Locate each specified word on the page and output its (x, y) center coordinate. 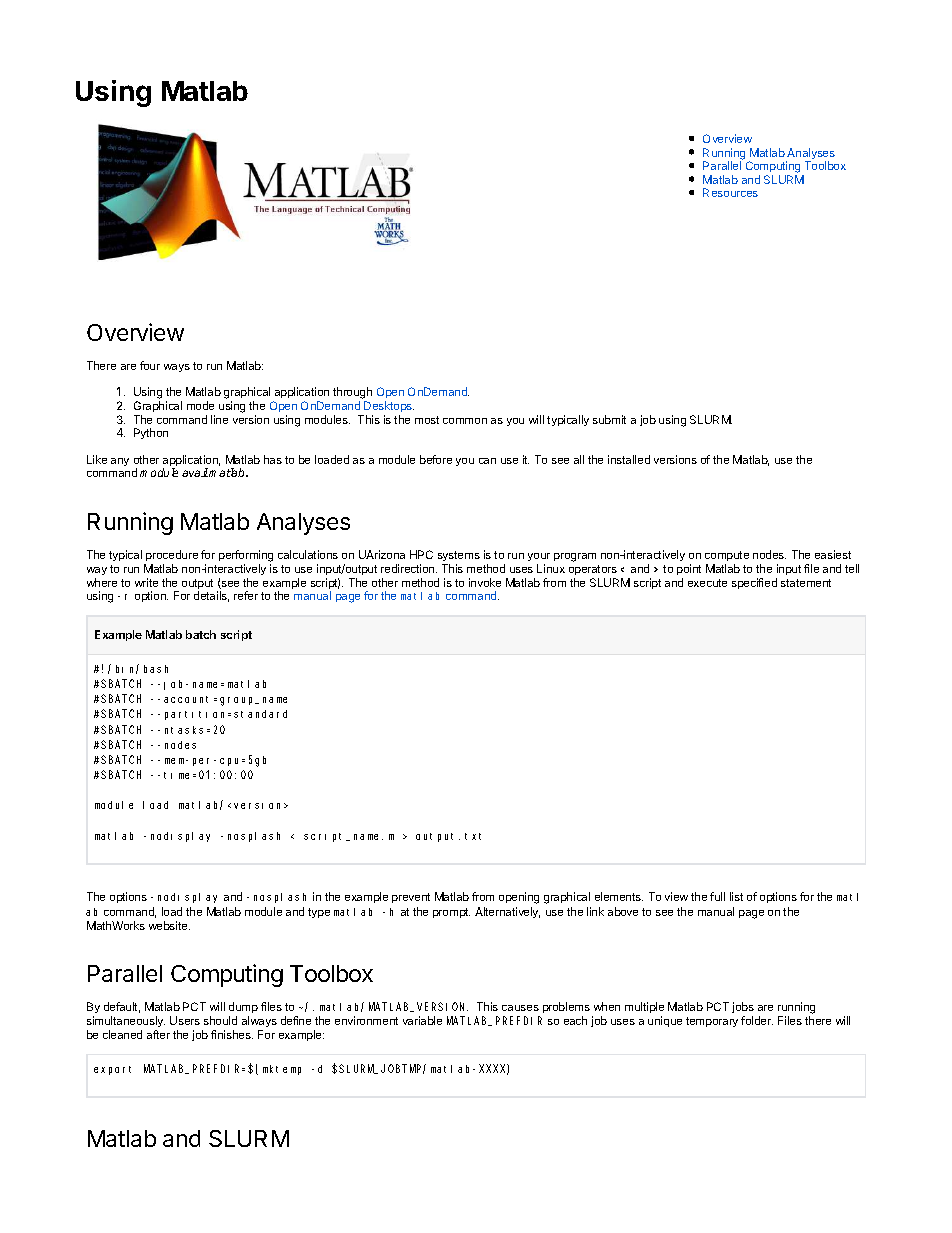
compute (727, 556)
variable (422, 1020)
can (487, 461)
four (150, 365)
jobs (743, 1009)
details (211, 596)
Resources (730, 192)
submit (609, 419)
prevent (411, 898)
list (736, 896)
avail (195, 472)
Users (185, 1020)
